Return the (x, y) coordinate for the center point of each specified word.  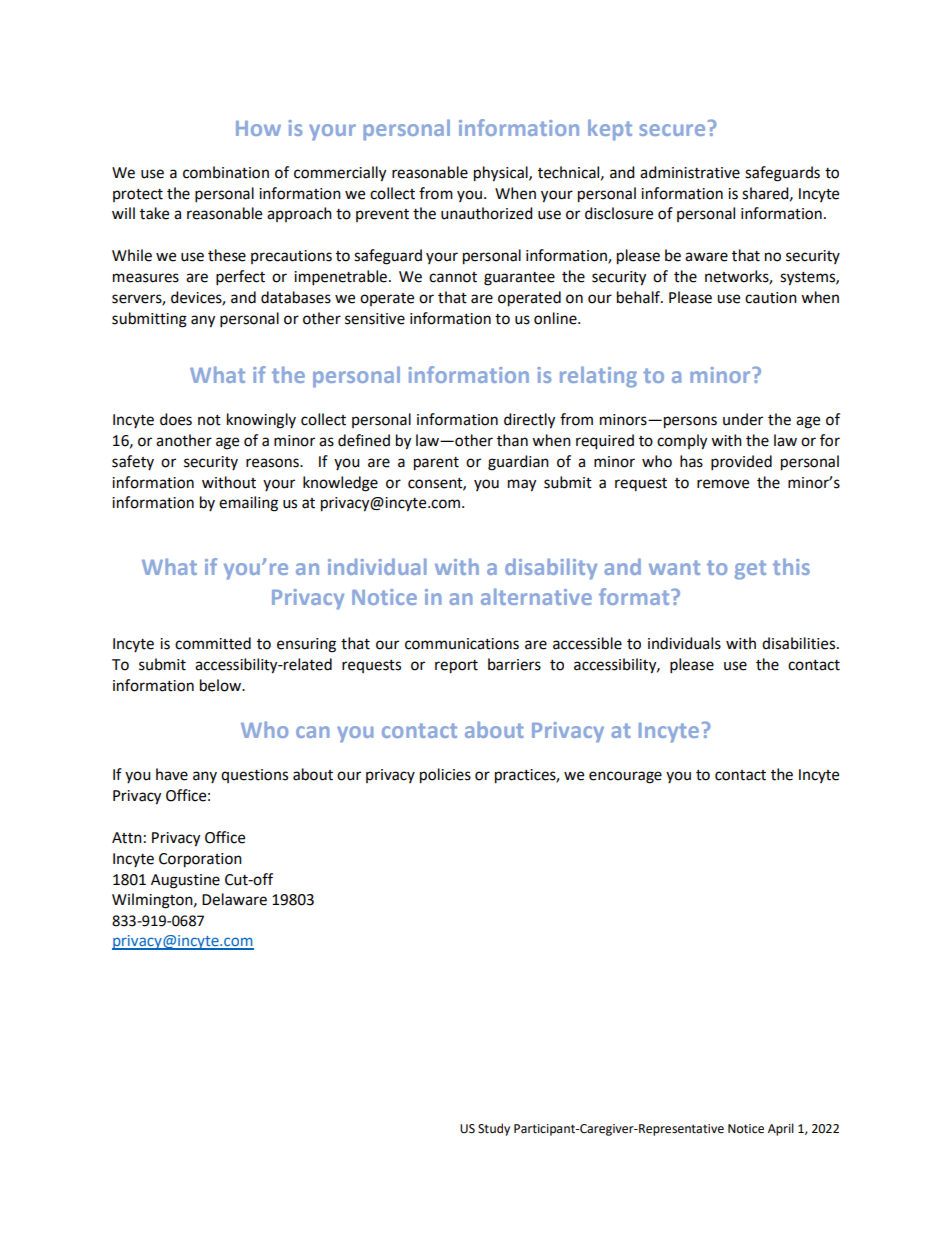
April (781, 1129)
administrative (690, 172)
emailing (248, 504)
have (172, 774)
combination (226, 172)
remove (723, 484)
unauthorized (487, 213)
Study (494, 1129)
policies (445, 776)
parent (436, 464)
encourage (625, 777)
